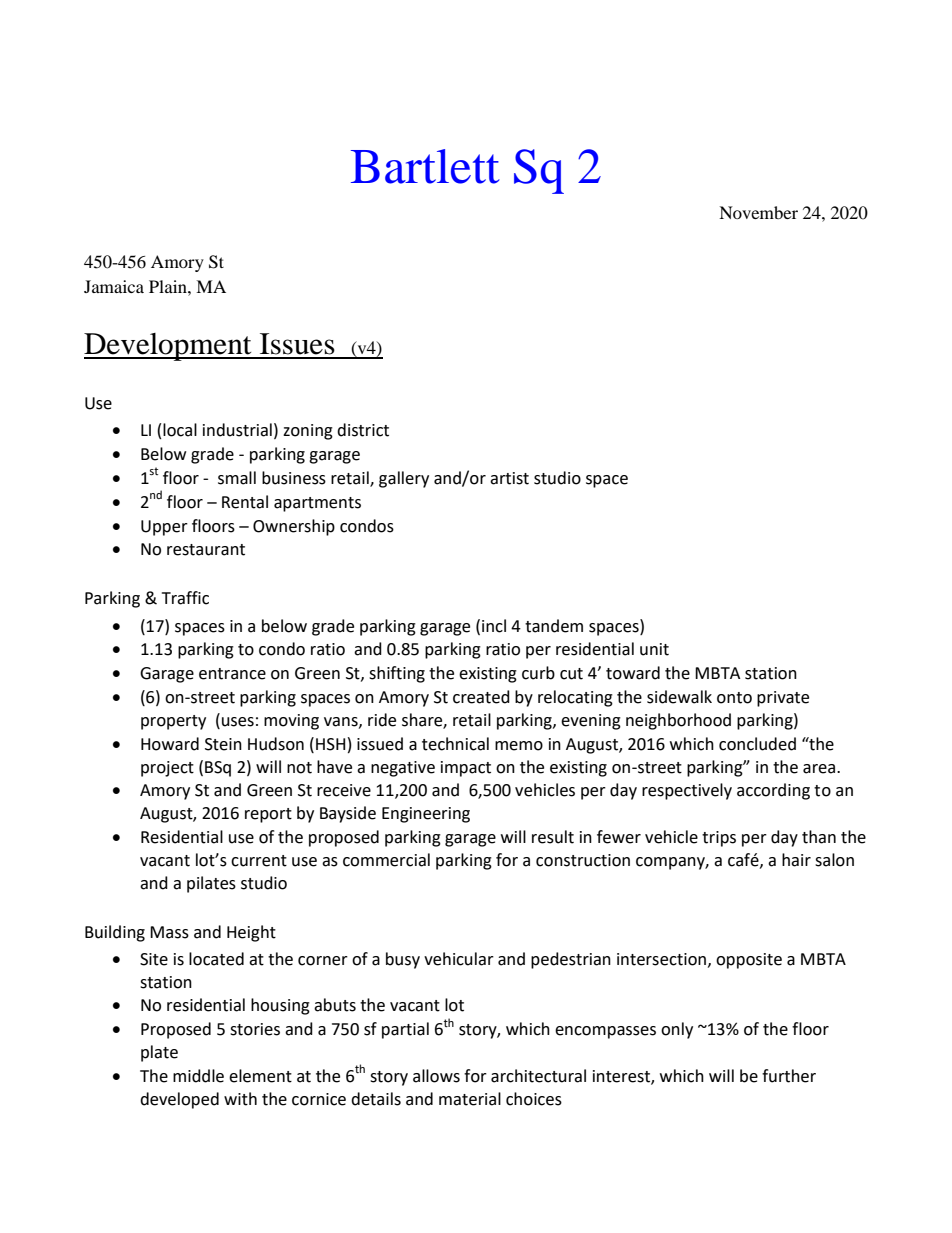 This screenshot has width=952, height=1233. What do you see at coordinates (425, 166) in the screenshot?
I see `Bartlett` at bounding box center [425, 166].
